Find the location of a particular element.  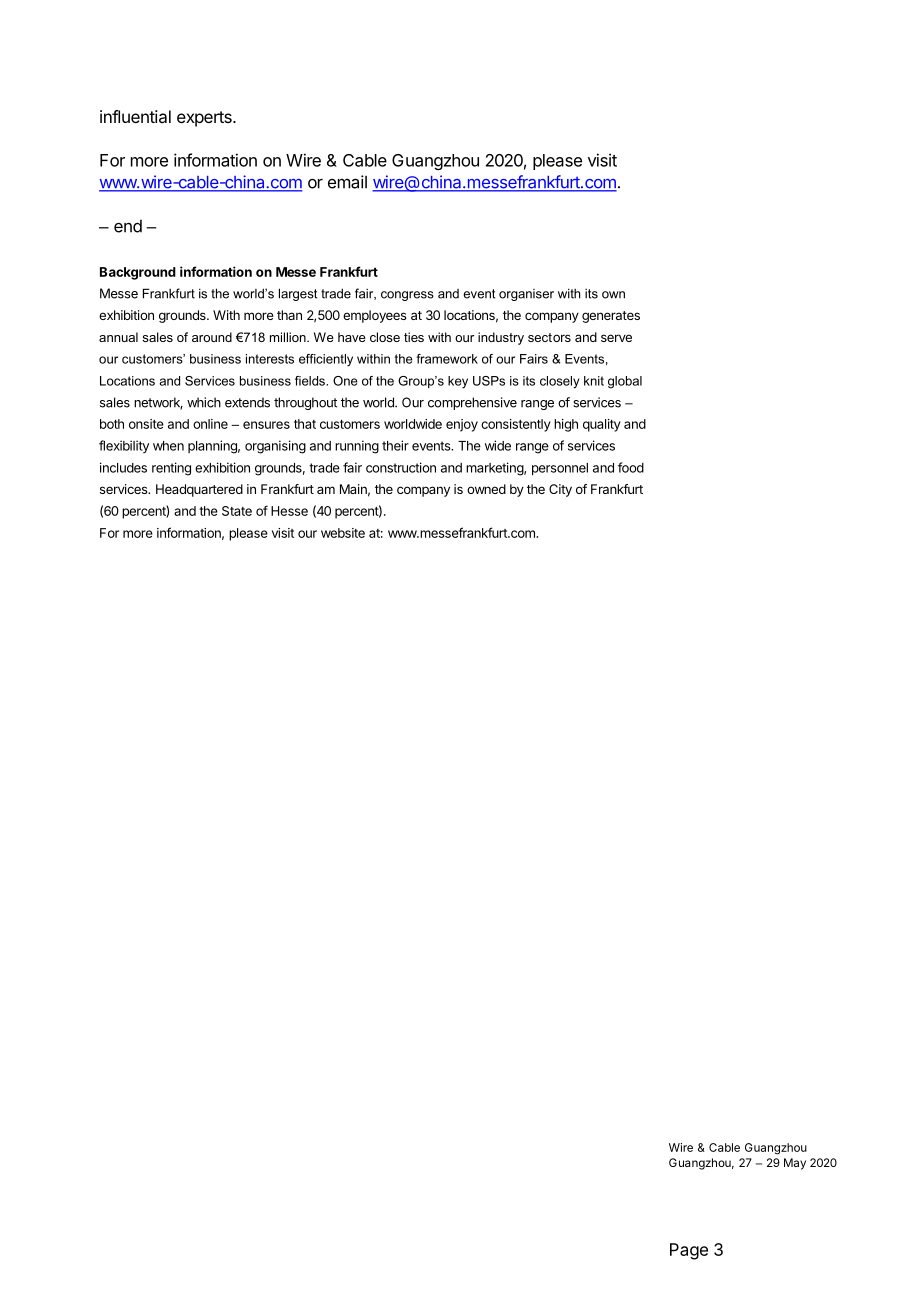

email is located at coordinates (347, 182).
